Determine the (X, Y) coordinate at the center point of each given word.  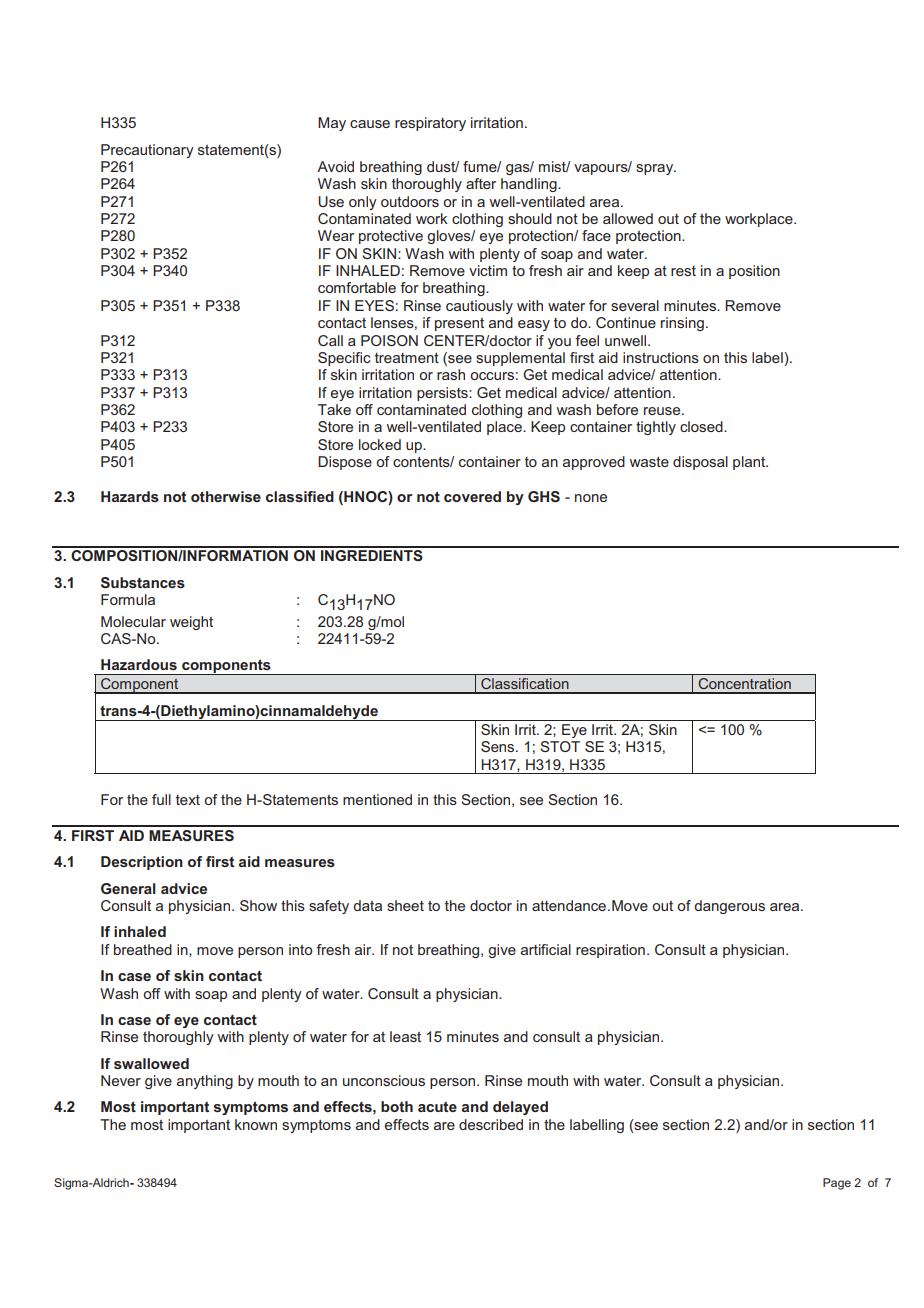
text (188, 800)
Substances (143, 582)
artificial (546, 949)
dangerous (729, 907)
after (481, 183)
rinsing (682, 324)
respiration (610, 951)
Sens (499, 746)
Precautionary (147, 151)
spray (656, 169)
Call (330, 340)
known (256, 1124)
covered (472, 496)
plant (750, 463)
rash (451, 374)
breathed (143, 949)
